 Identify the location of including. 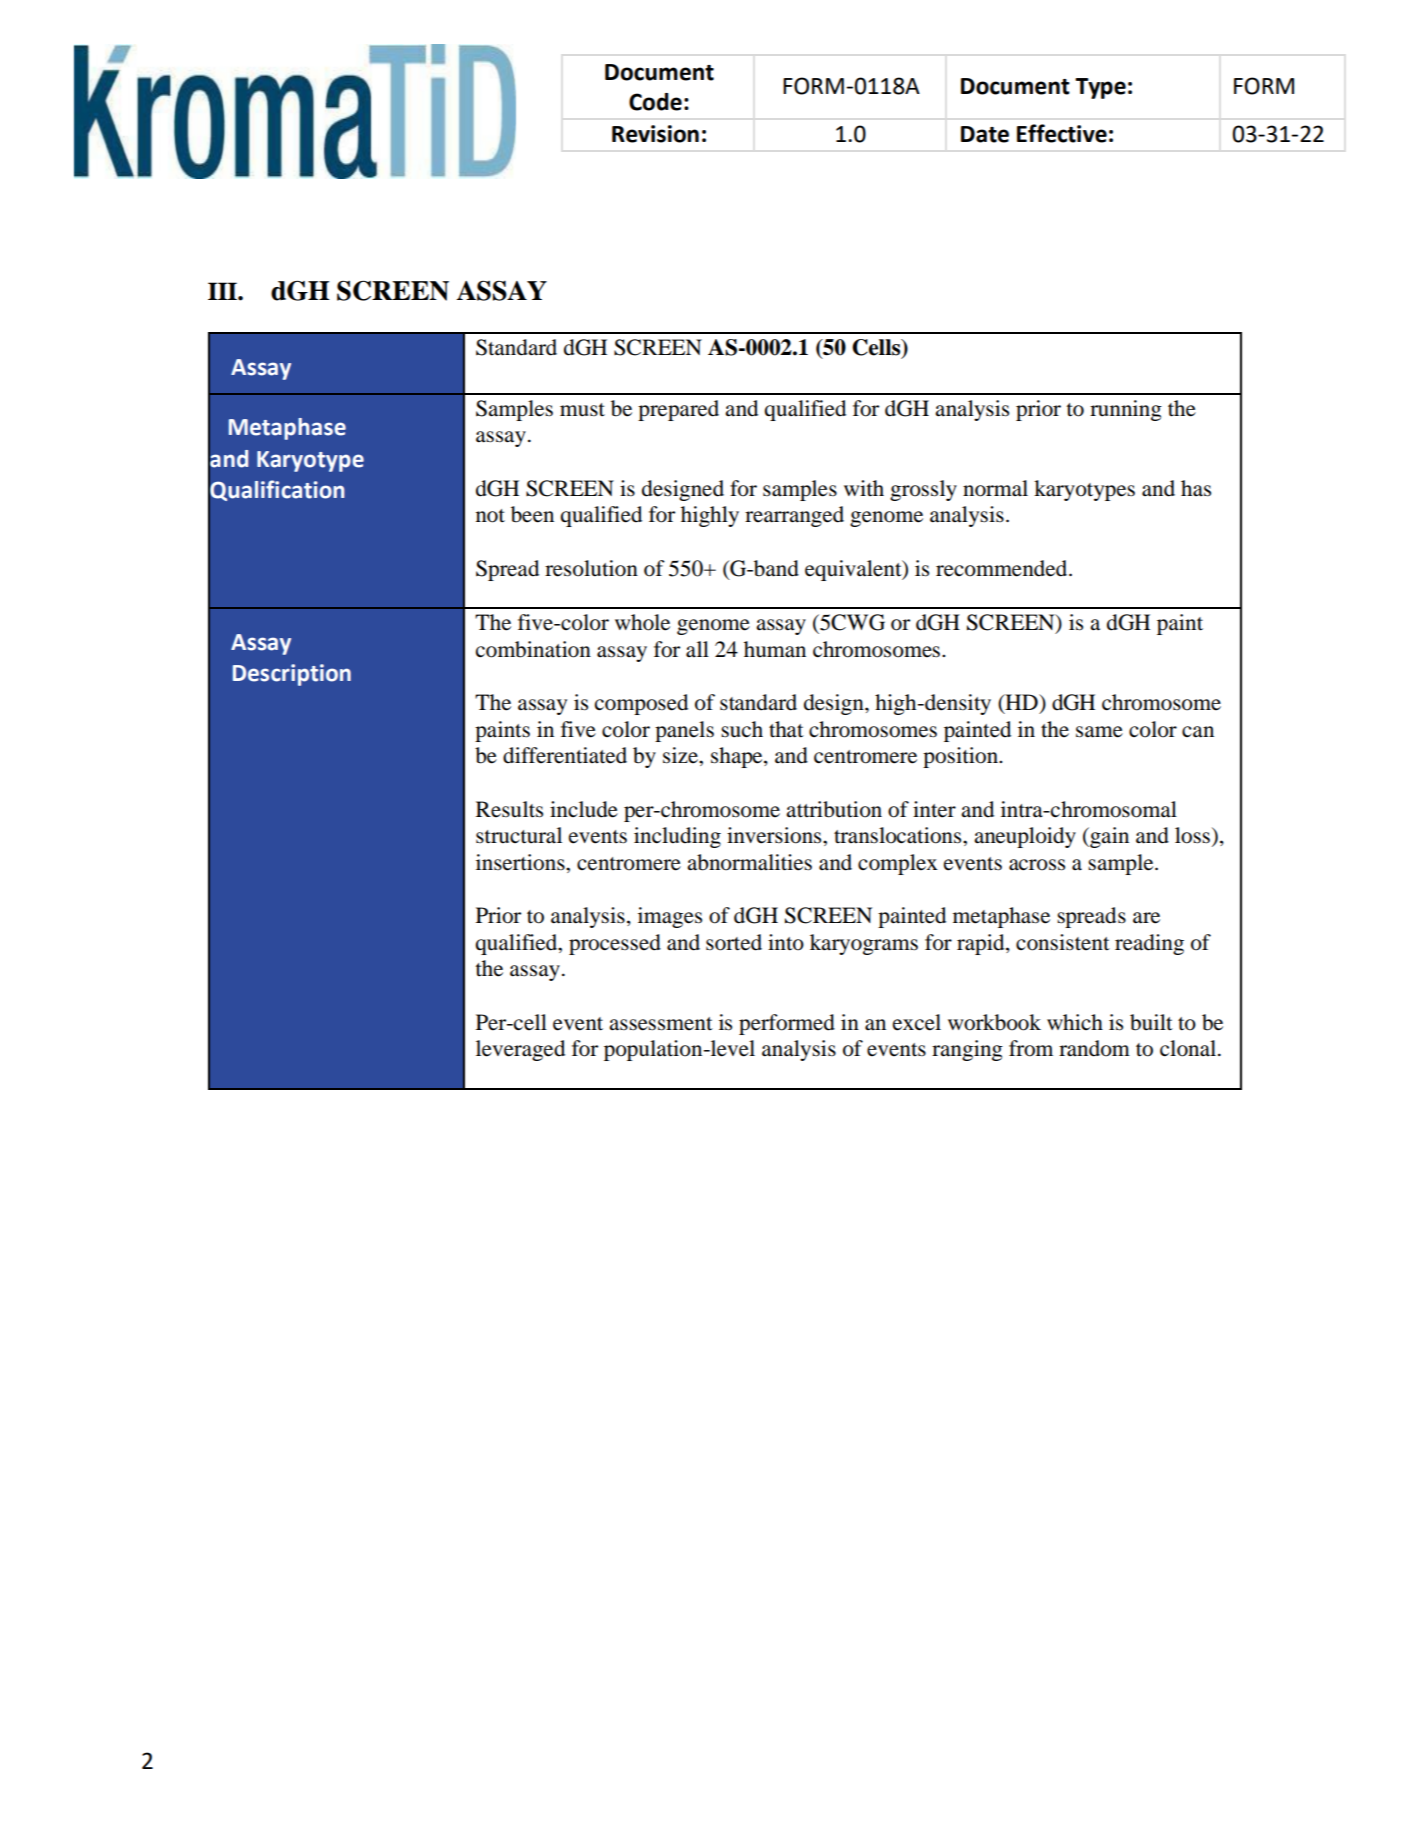
(677, 837).
